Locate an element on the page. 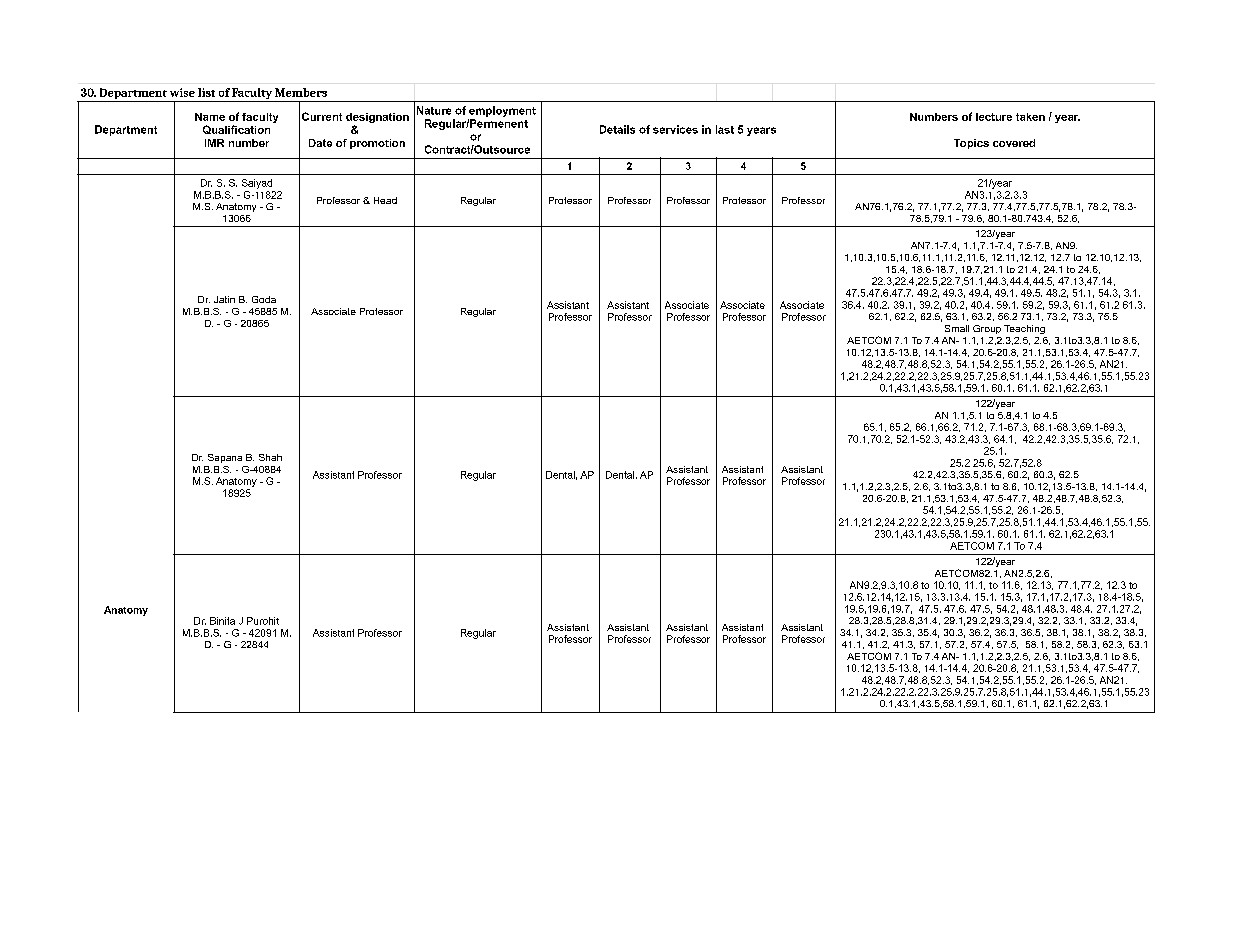 This page has height=952, width=1233. Shah is located at coordinates (270, 457).
